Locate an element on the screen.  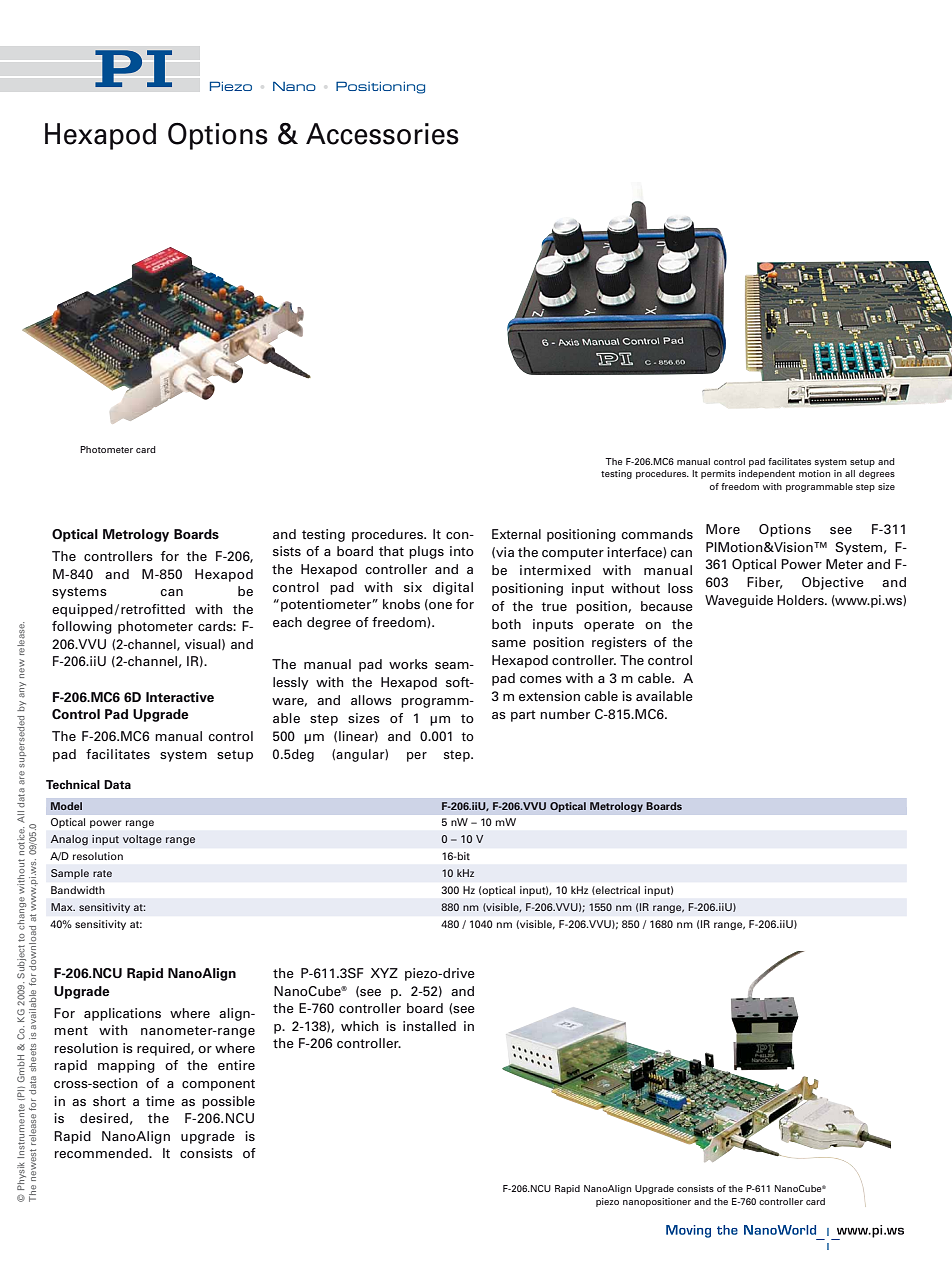
number is located at coordinates (565, 714).
